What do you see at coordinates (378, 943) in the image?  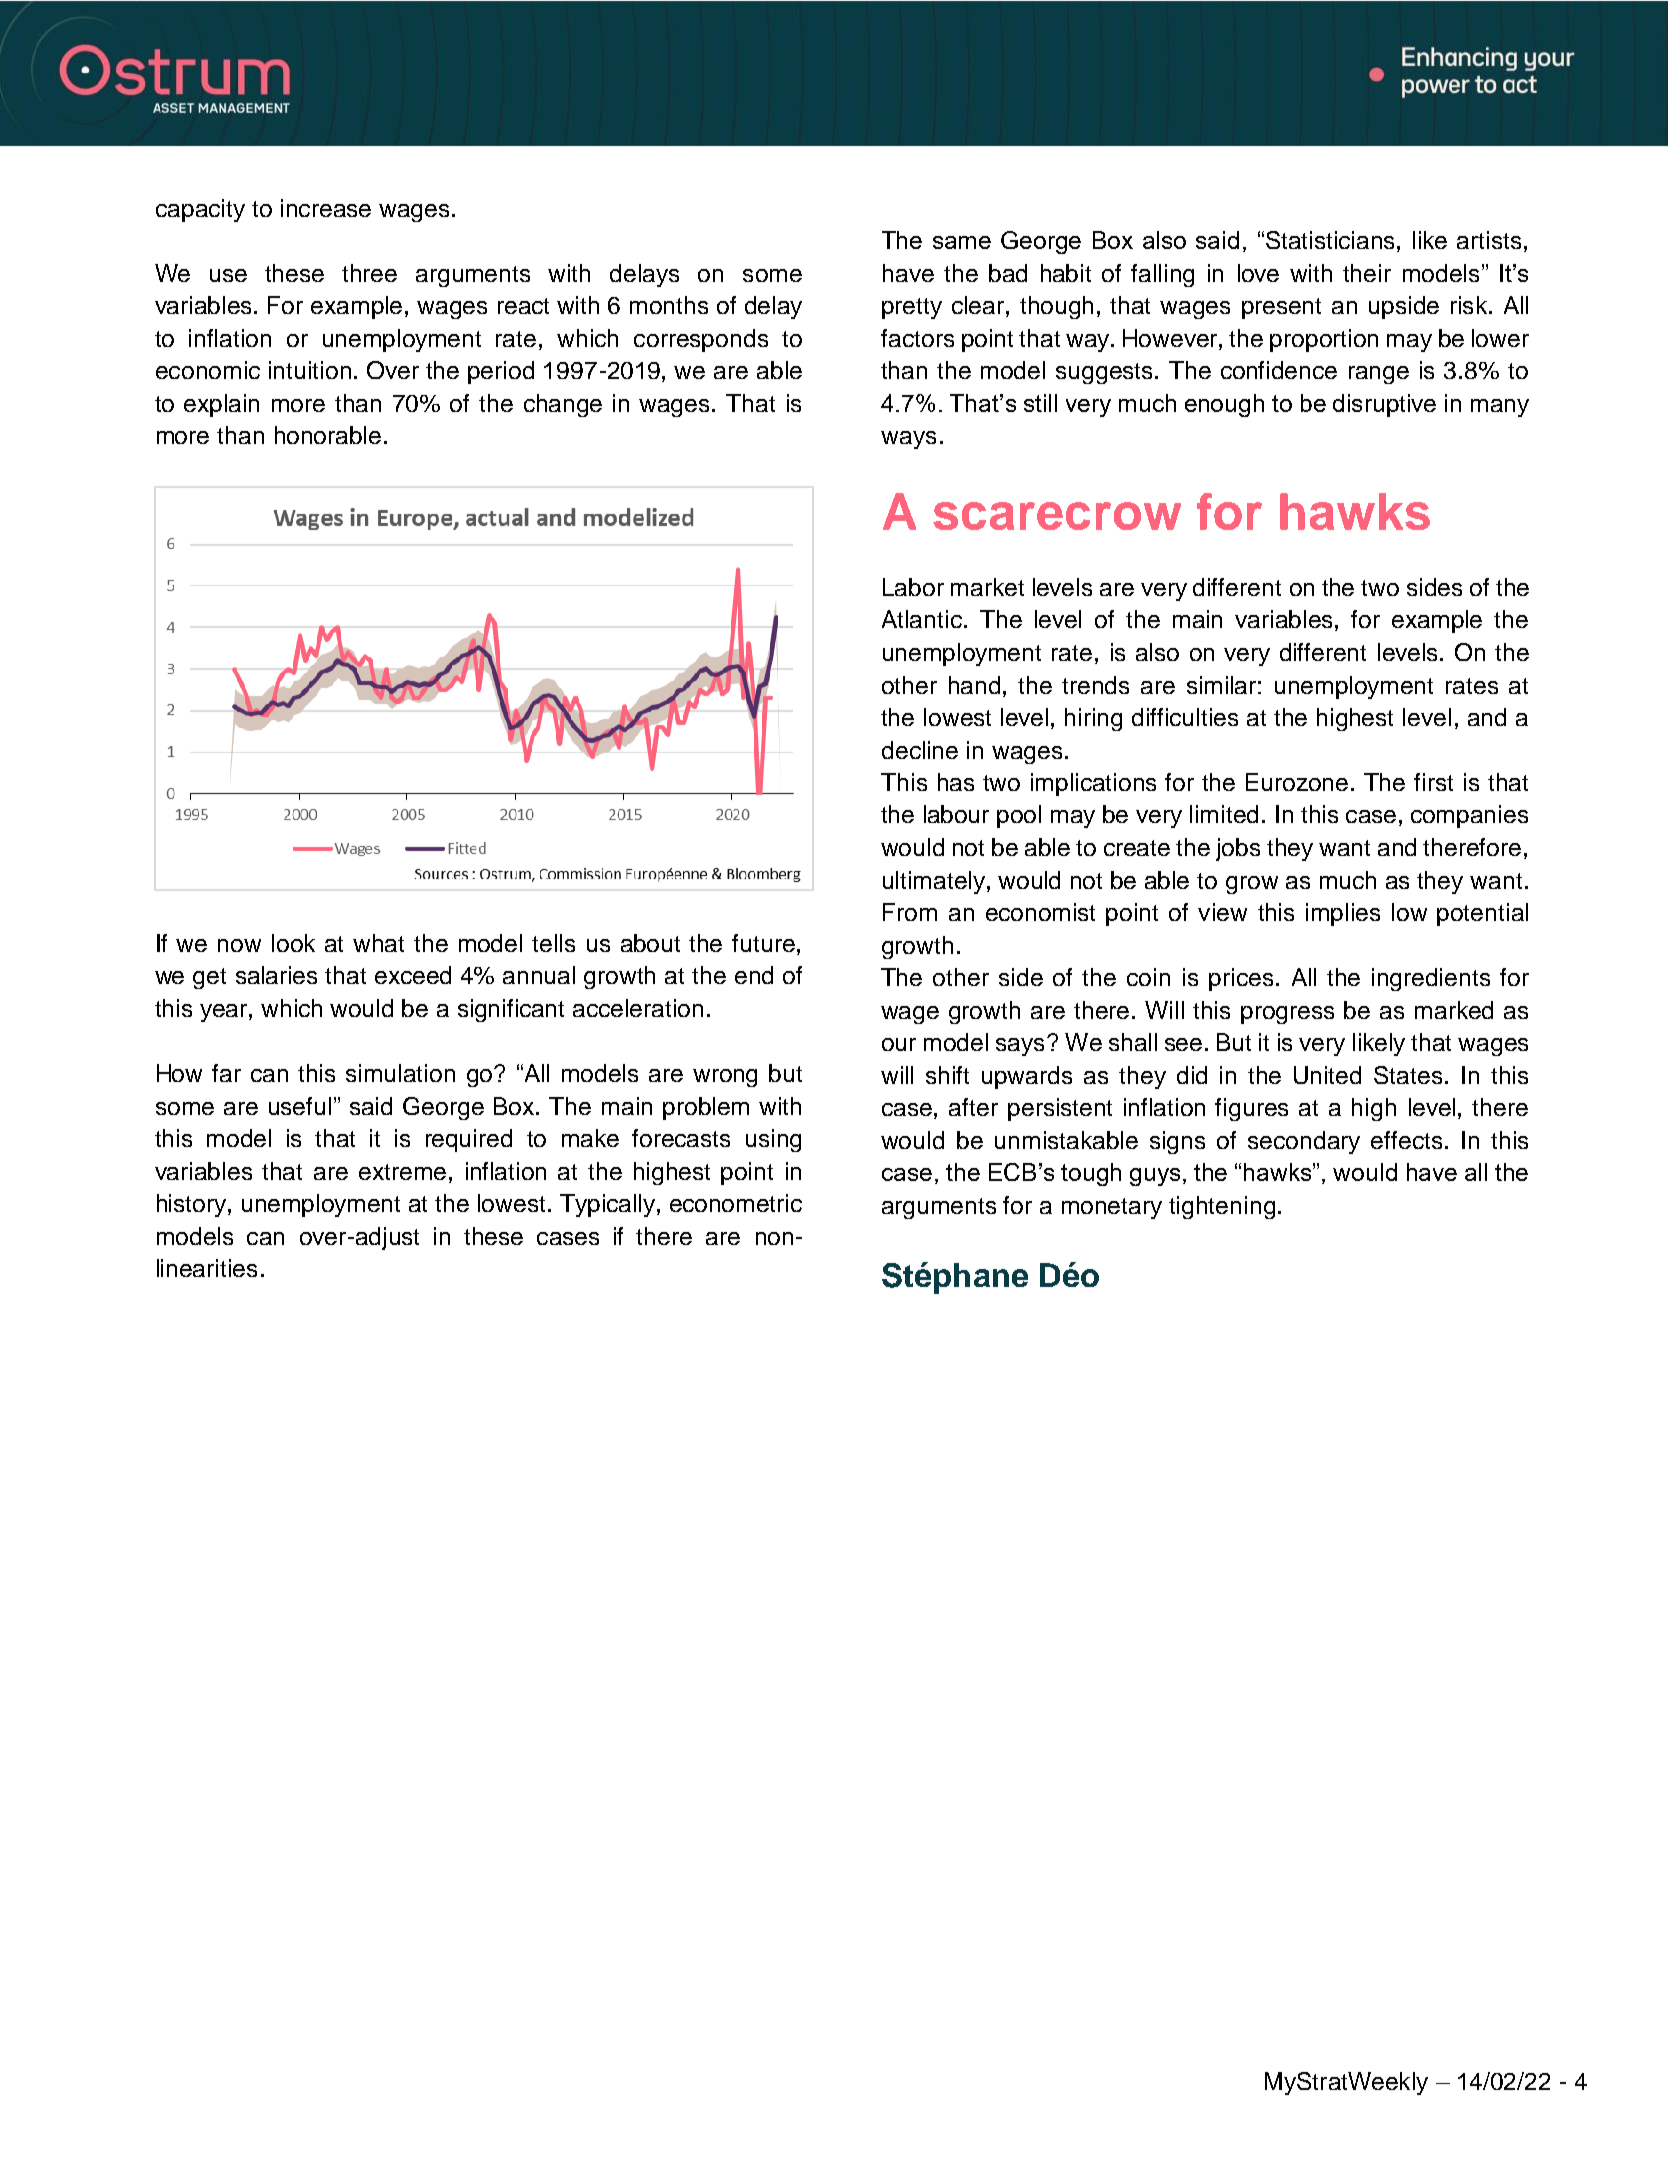 I see `what` at bounding box center [378, 943].
